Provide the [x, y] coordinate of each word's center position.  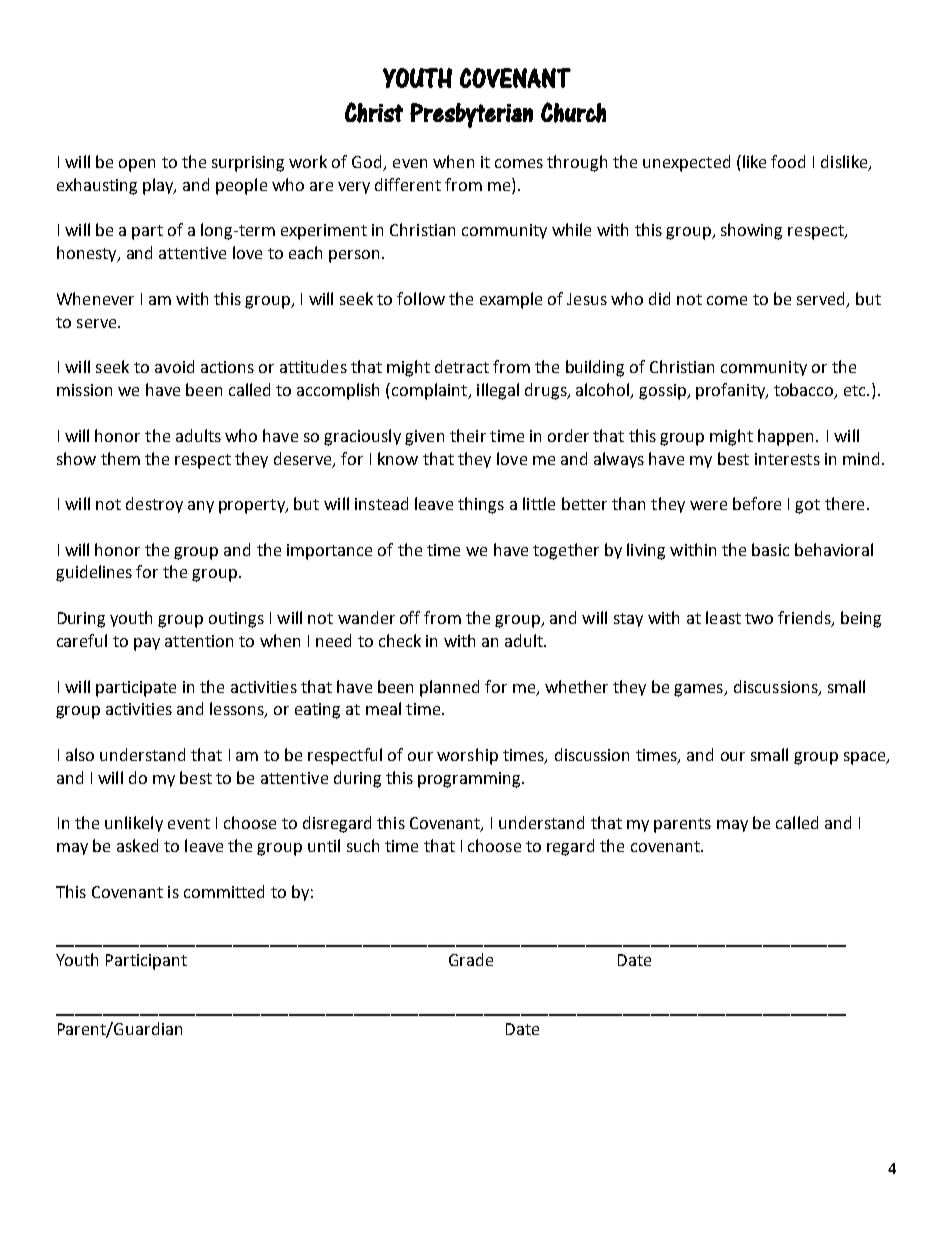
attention [199, 641]
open [137, 165]
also [80, 754]
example [511, 300]
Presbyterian [471, 115]
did [659, 298]
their [468, 435]
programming [470, 780]
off [410, 617]
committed [224, 891]
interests [787, 459]
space [866, 758]
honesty [88, 254]
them [120, 458]
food [788, 161]
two [759, 618]
